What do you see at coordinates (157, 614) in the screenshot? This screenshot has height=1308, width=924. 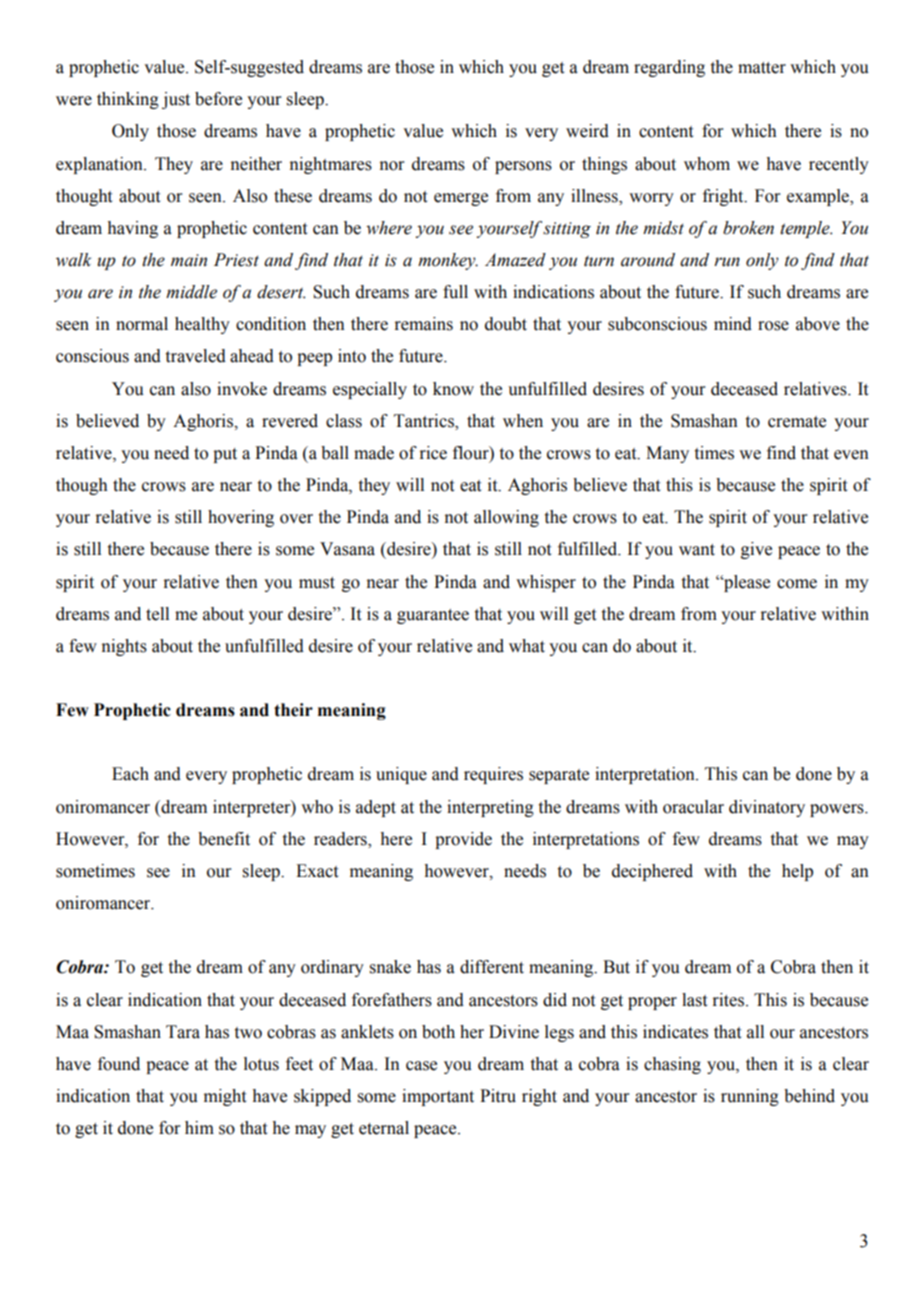 I see `tell` at bounding box center [157, 614].
